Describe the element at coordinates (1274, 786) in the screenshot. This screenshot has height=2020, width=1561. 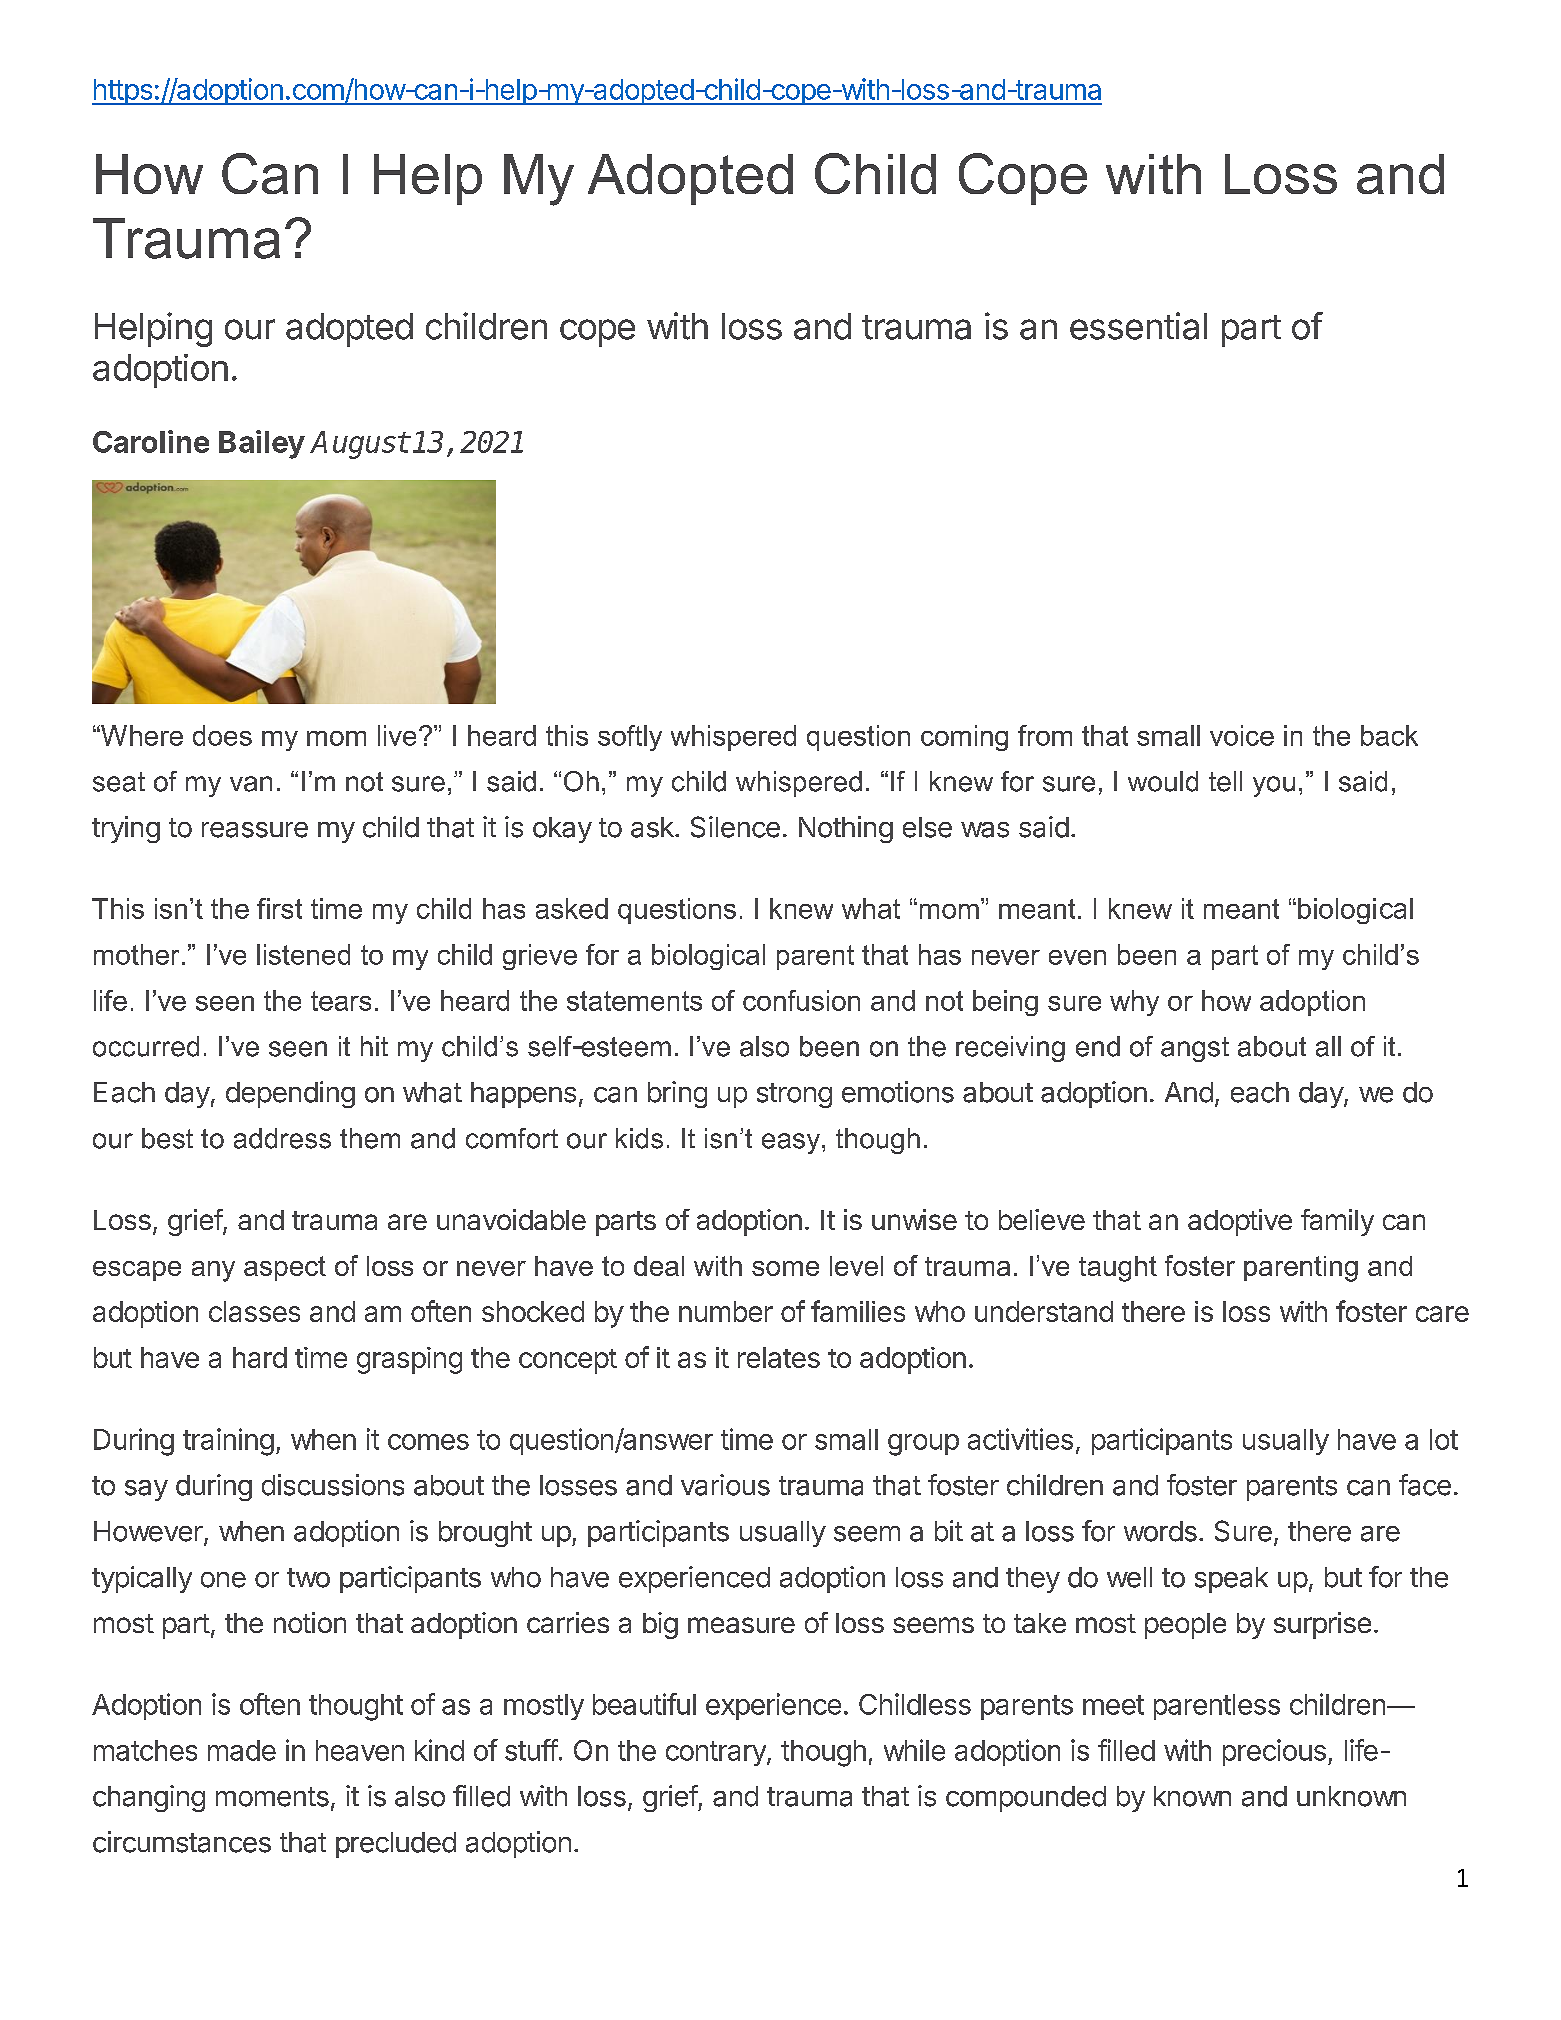
I see `you` at that location.
